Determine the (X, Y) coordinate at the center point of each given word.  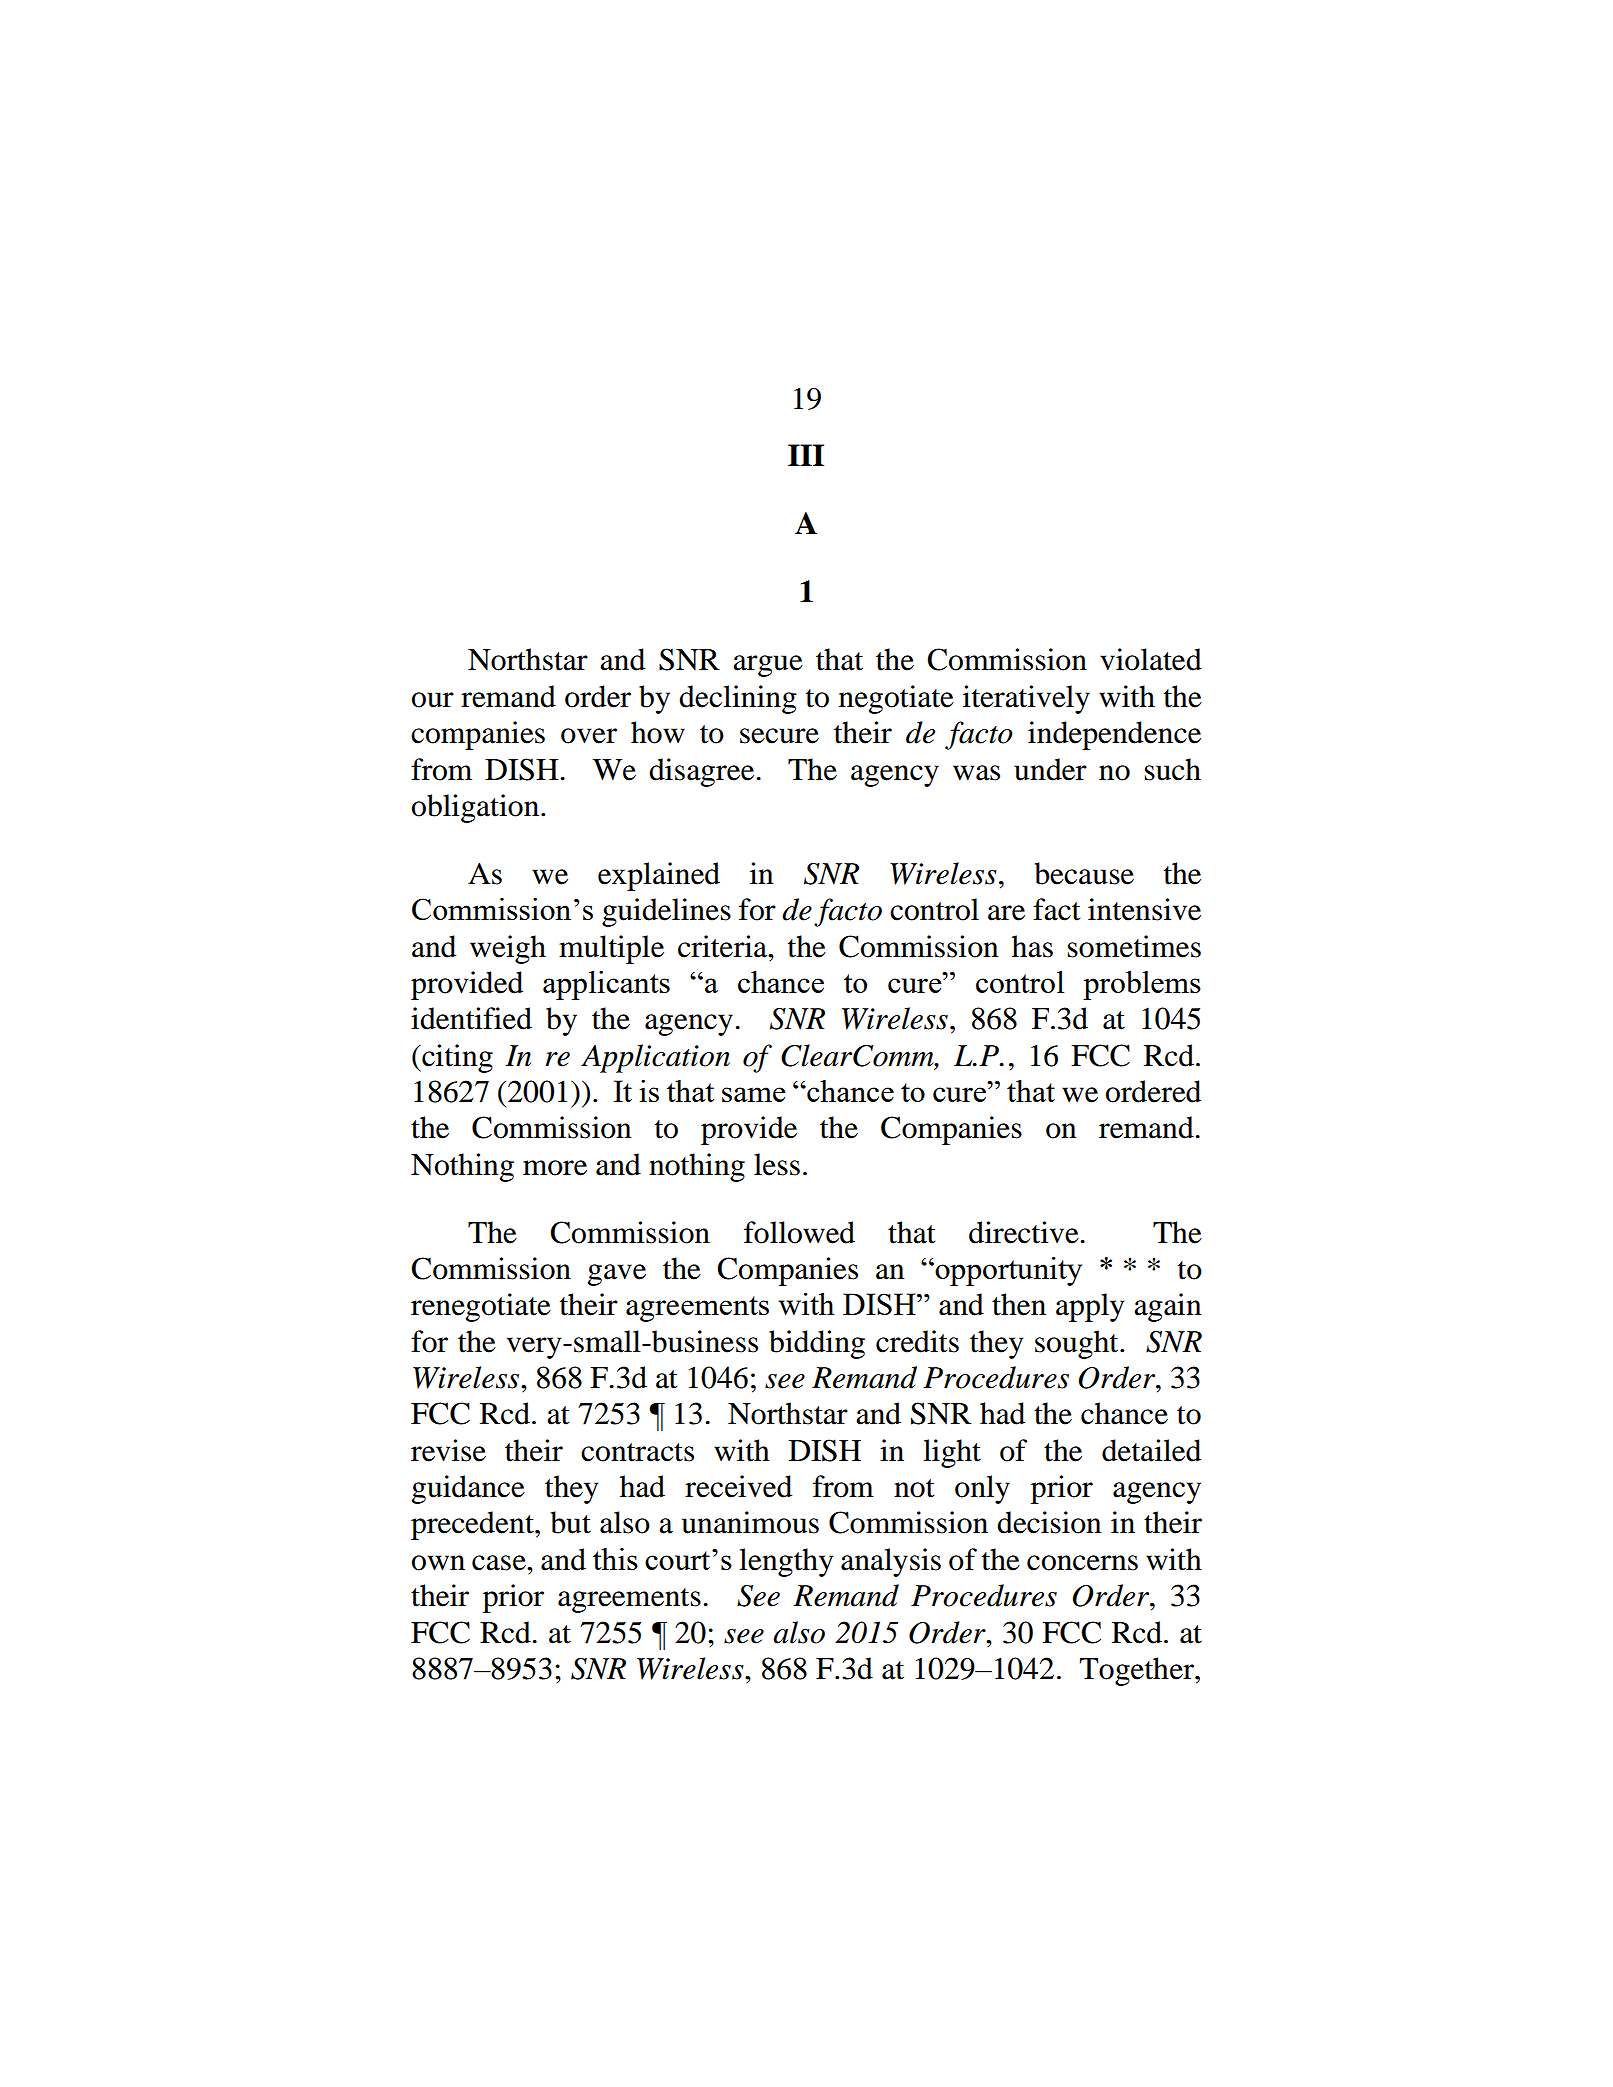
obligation (477, 808)
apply (1090, 1307)
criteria (724, 946)
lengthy (786, 1562)
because (1084, 873)
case (500, 1563)
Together (1137, 1671)
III (806, 455)
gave (617, 1275)
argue (768, 666)
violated (1151, 659)
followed (799, 1232)
